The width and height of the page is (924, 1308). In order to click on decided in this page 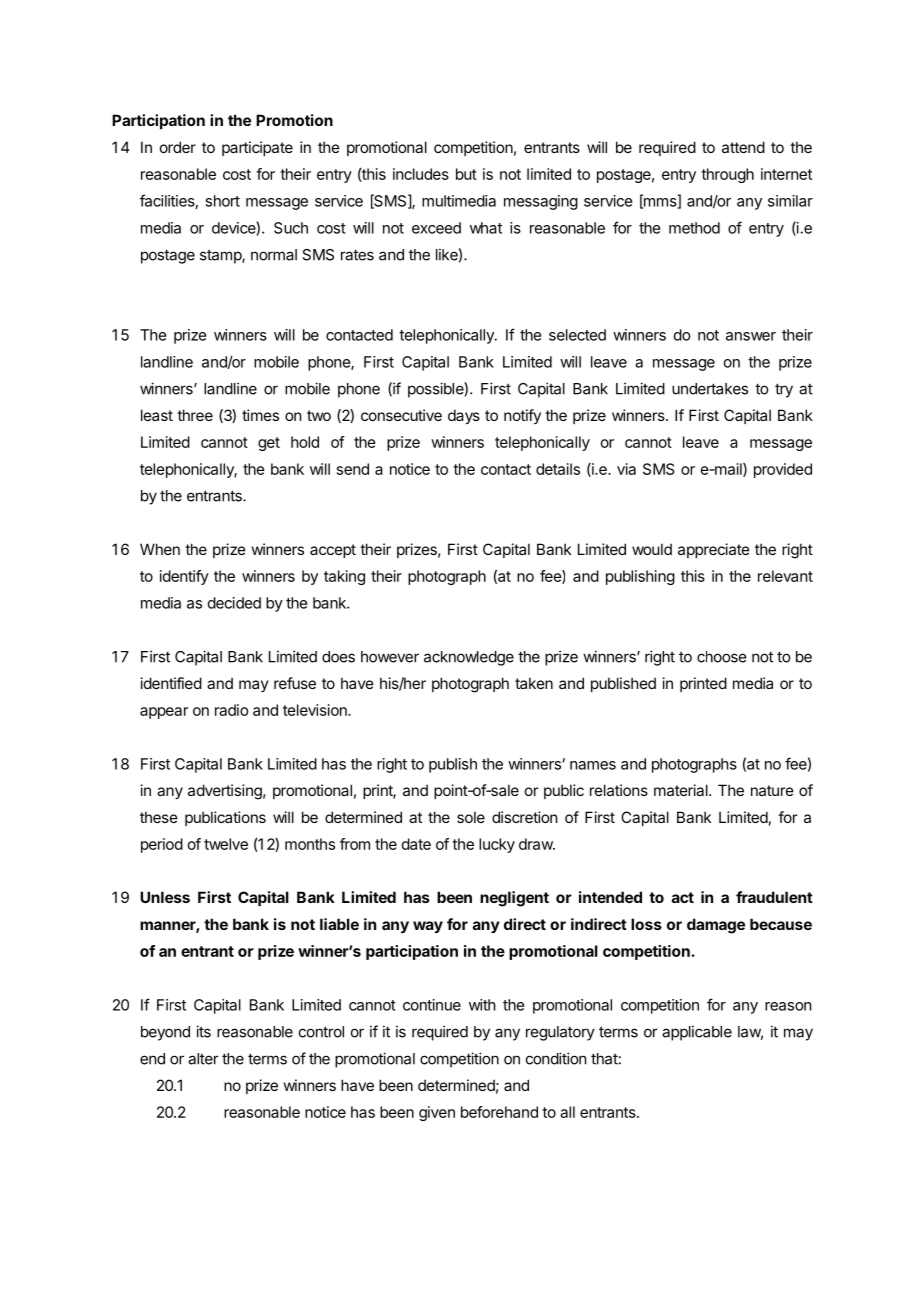, I will do `click(234, 603)`.
